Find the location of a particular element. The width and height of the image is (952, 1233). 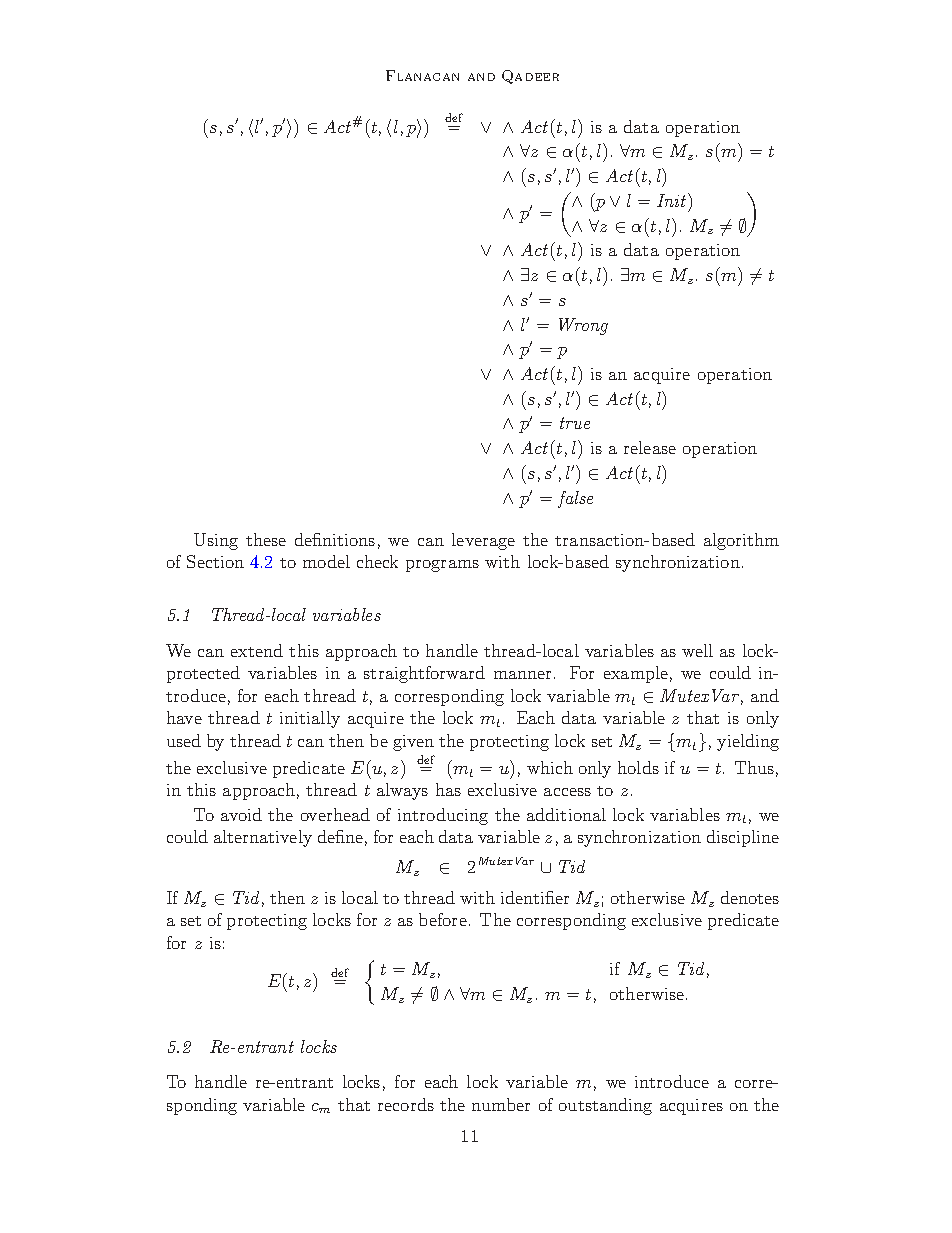

has is located at coordinates (448, 789).
